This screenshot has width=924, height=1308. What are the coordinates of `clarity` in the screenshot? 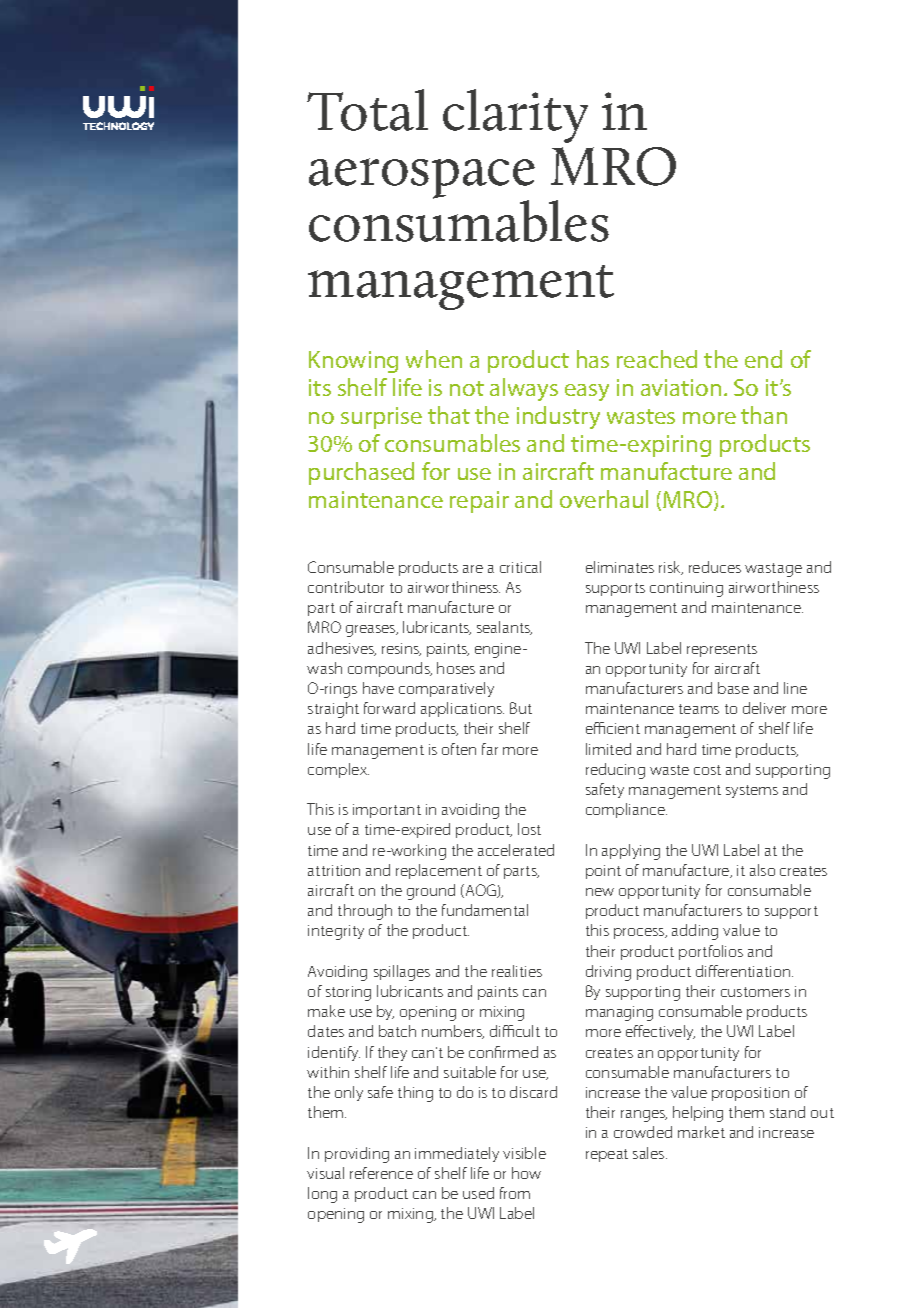 It's located at (515, 116).
